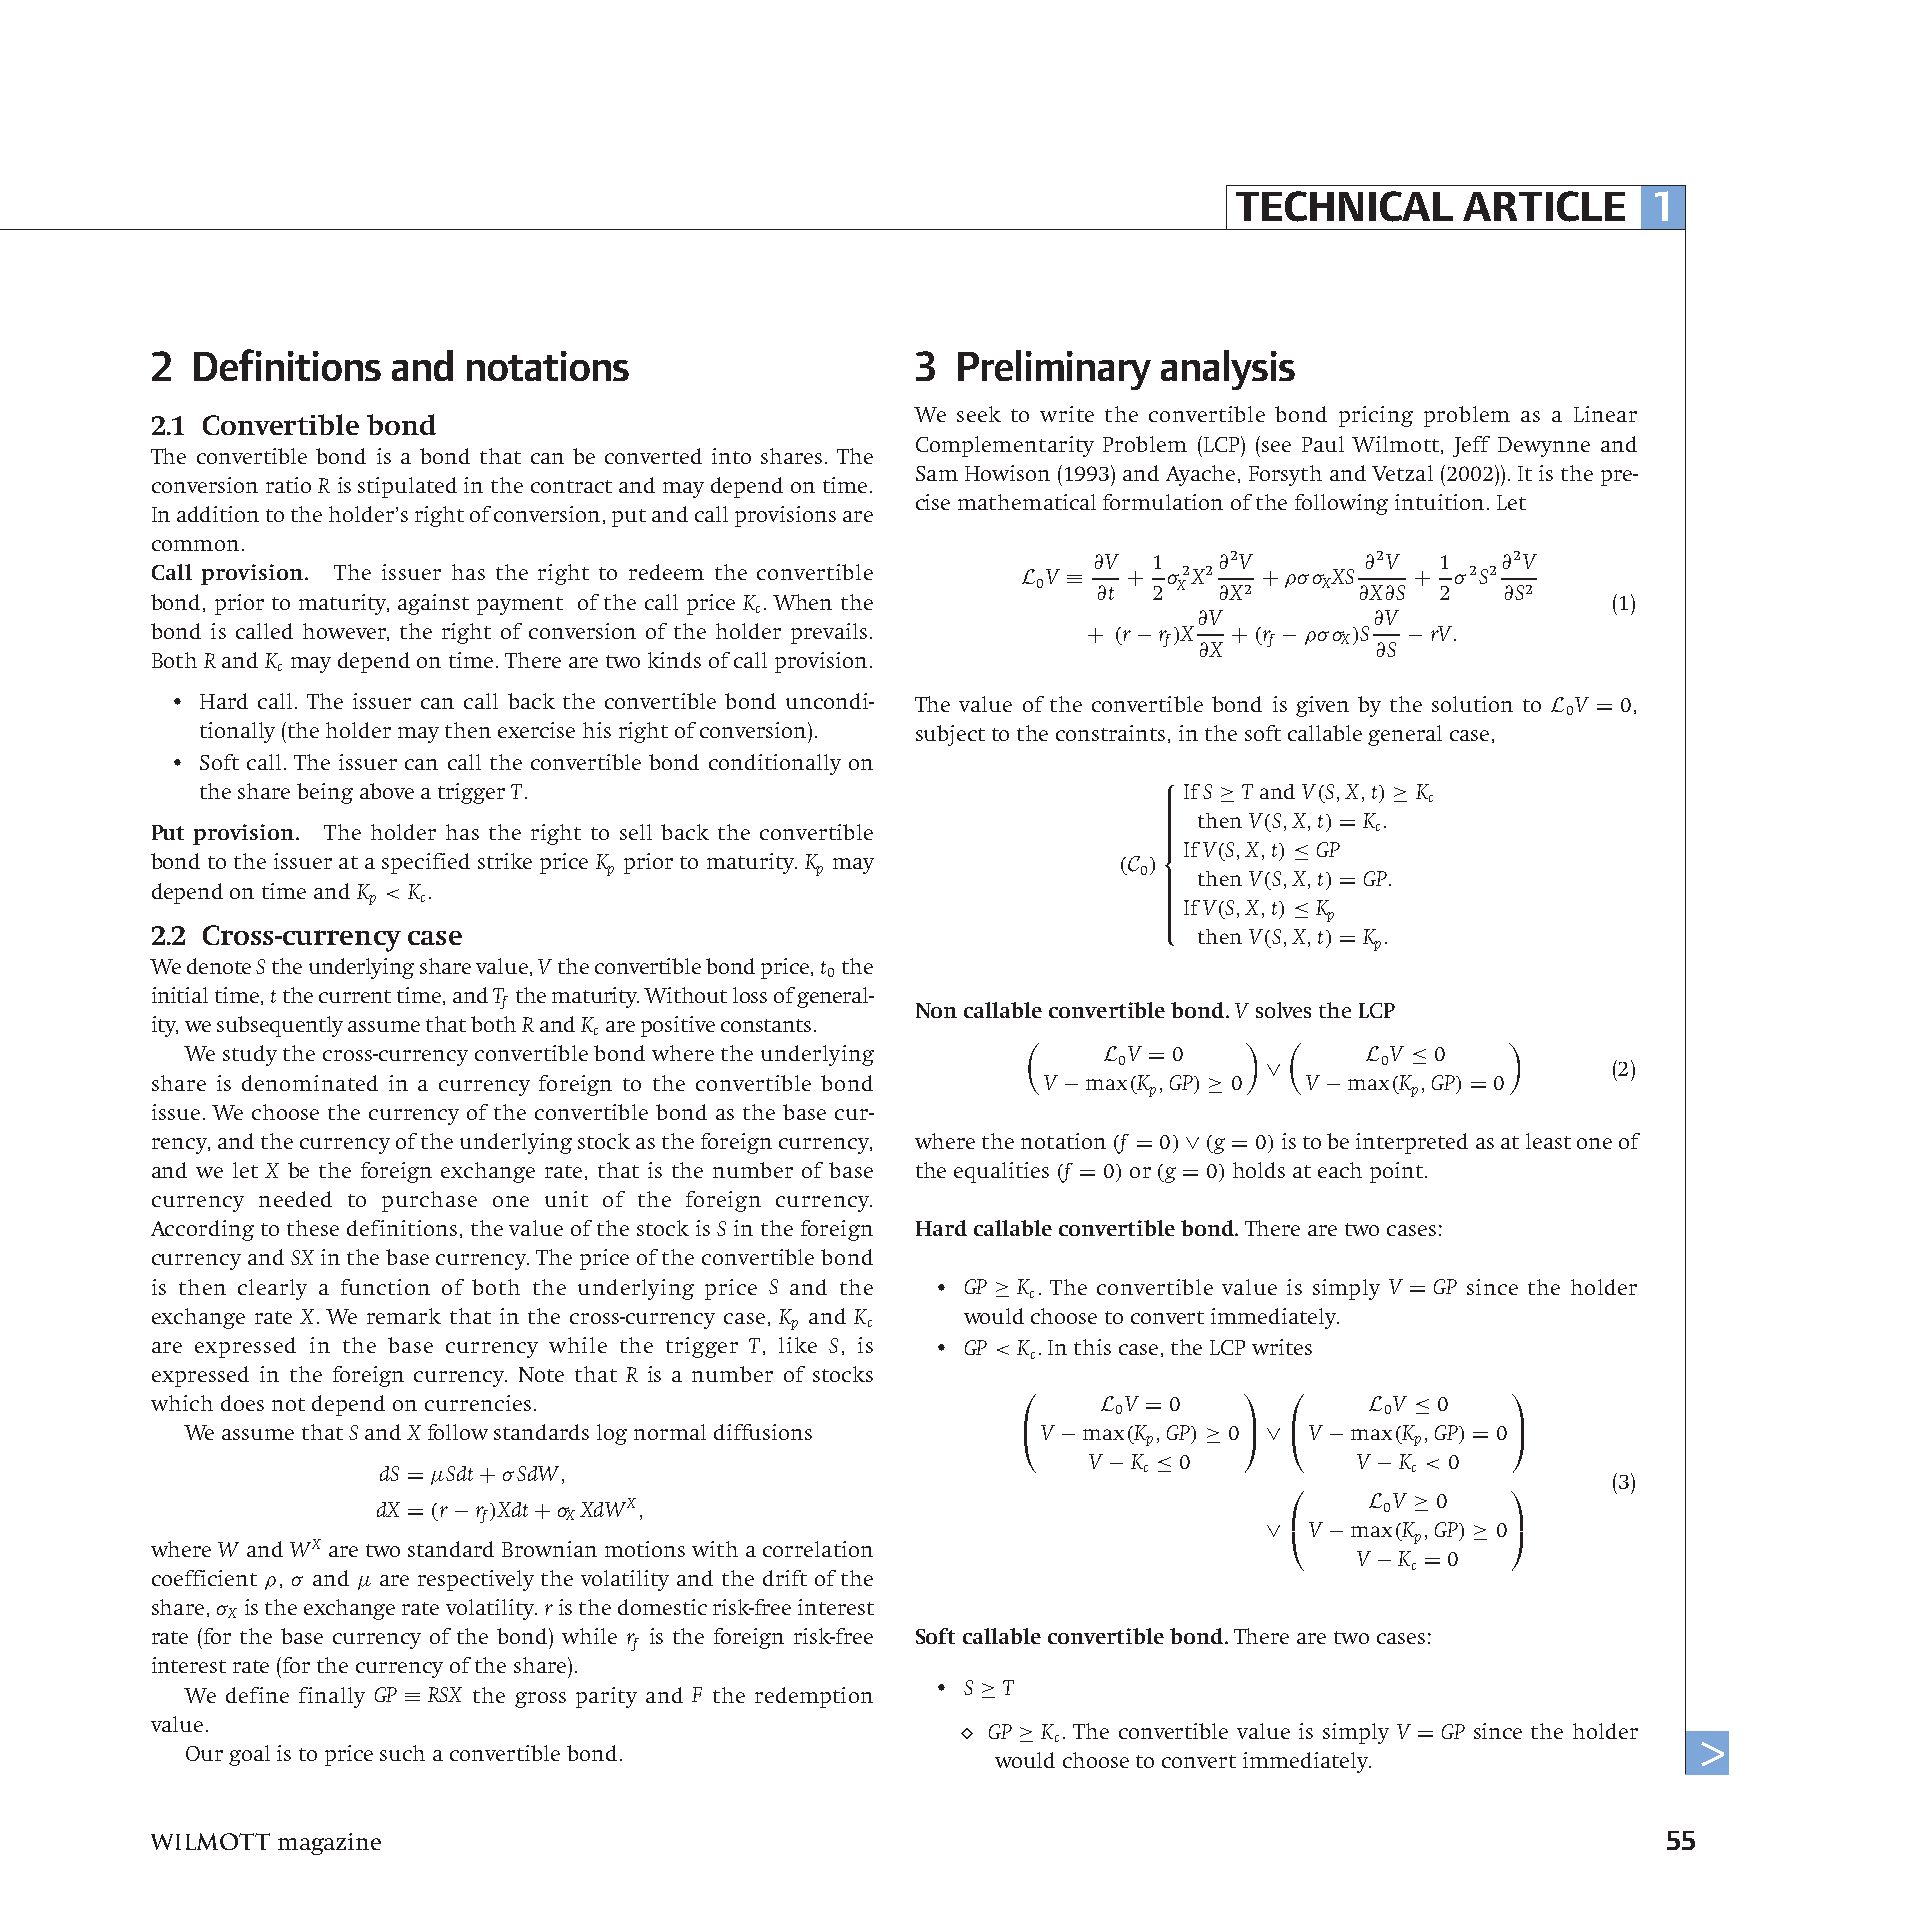 This document has width=1926, height=1926. What do you see at coordinates (329, 1844) in the document?
I see `magazine` at bounding box center [329, 1844].
